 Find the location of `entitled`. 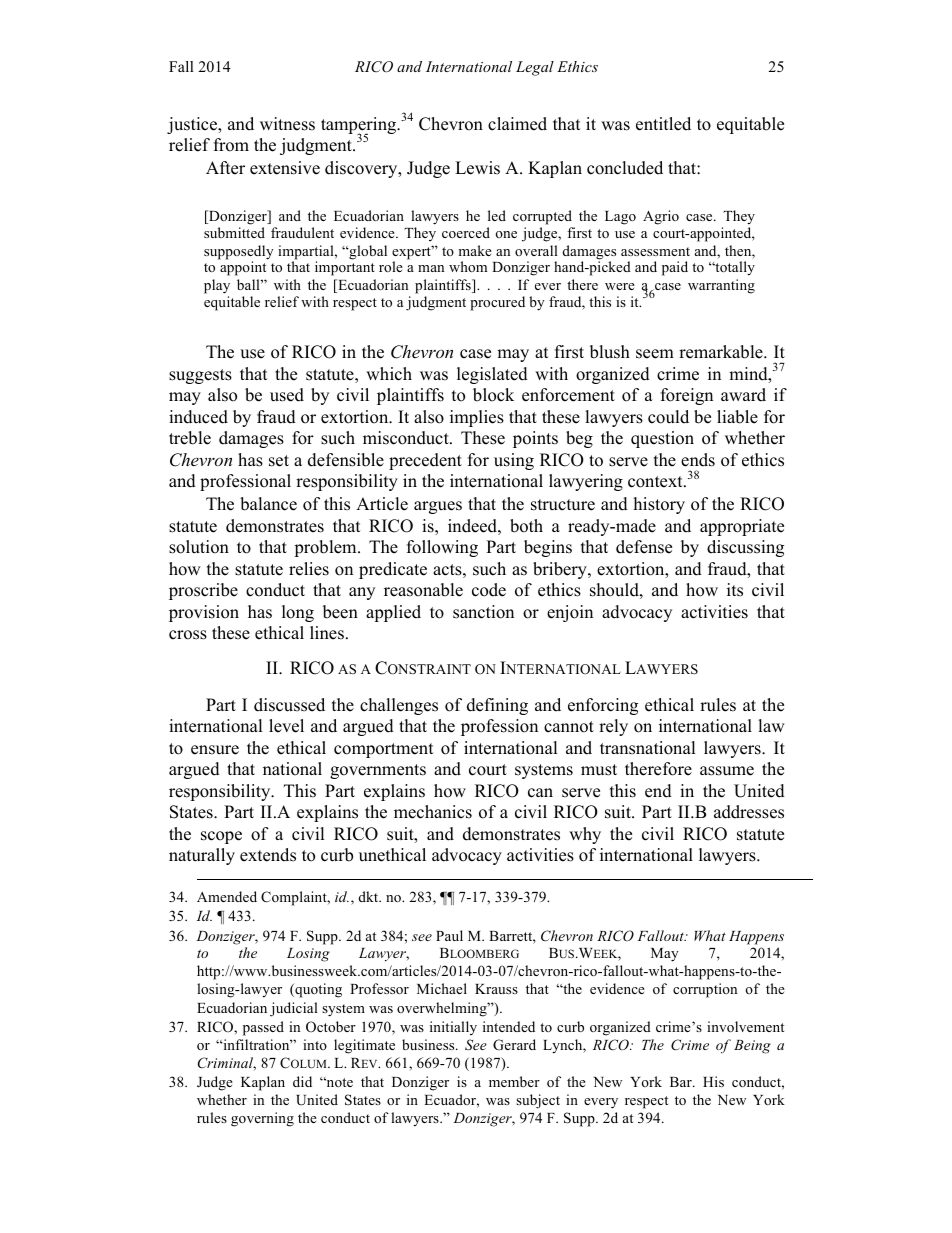

entitled is located at coordinates (663, 124).
